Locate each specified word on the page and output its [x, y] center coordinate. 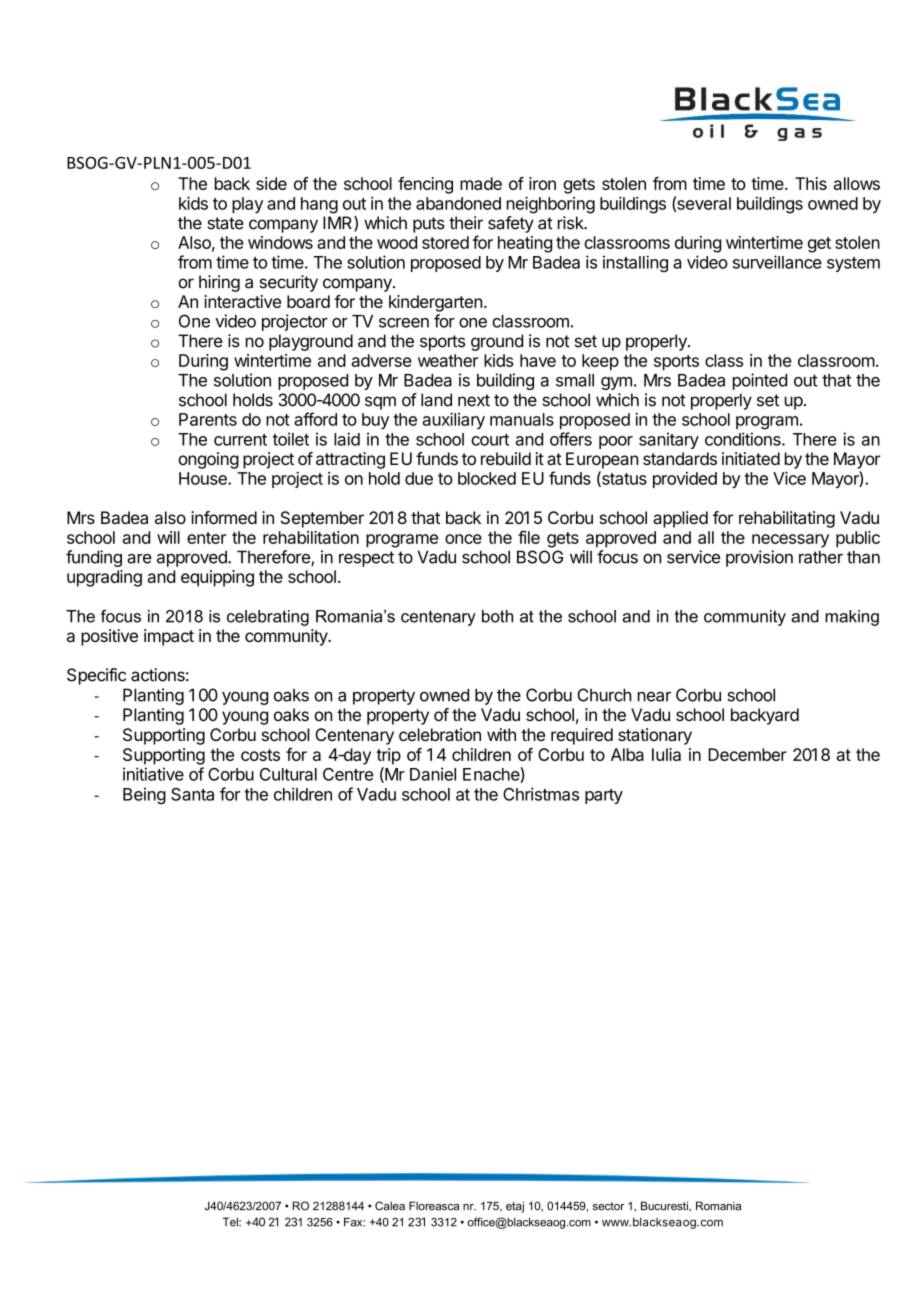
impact [169, 637]
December [747, 754]
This [811, 183]
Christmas [541, 794]
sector [608, 1206]
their [466, 223]
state [225, 223]
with [501, 734]
